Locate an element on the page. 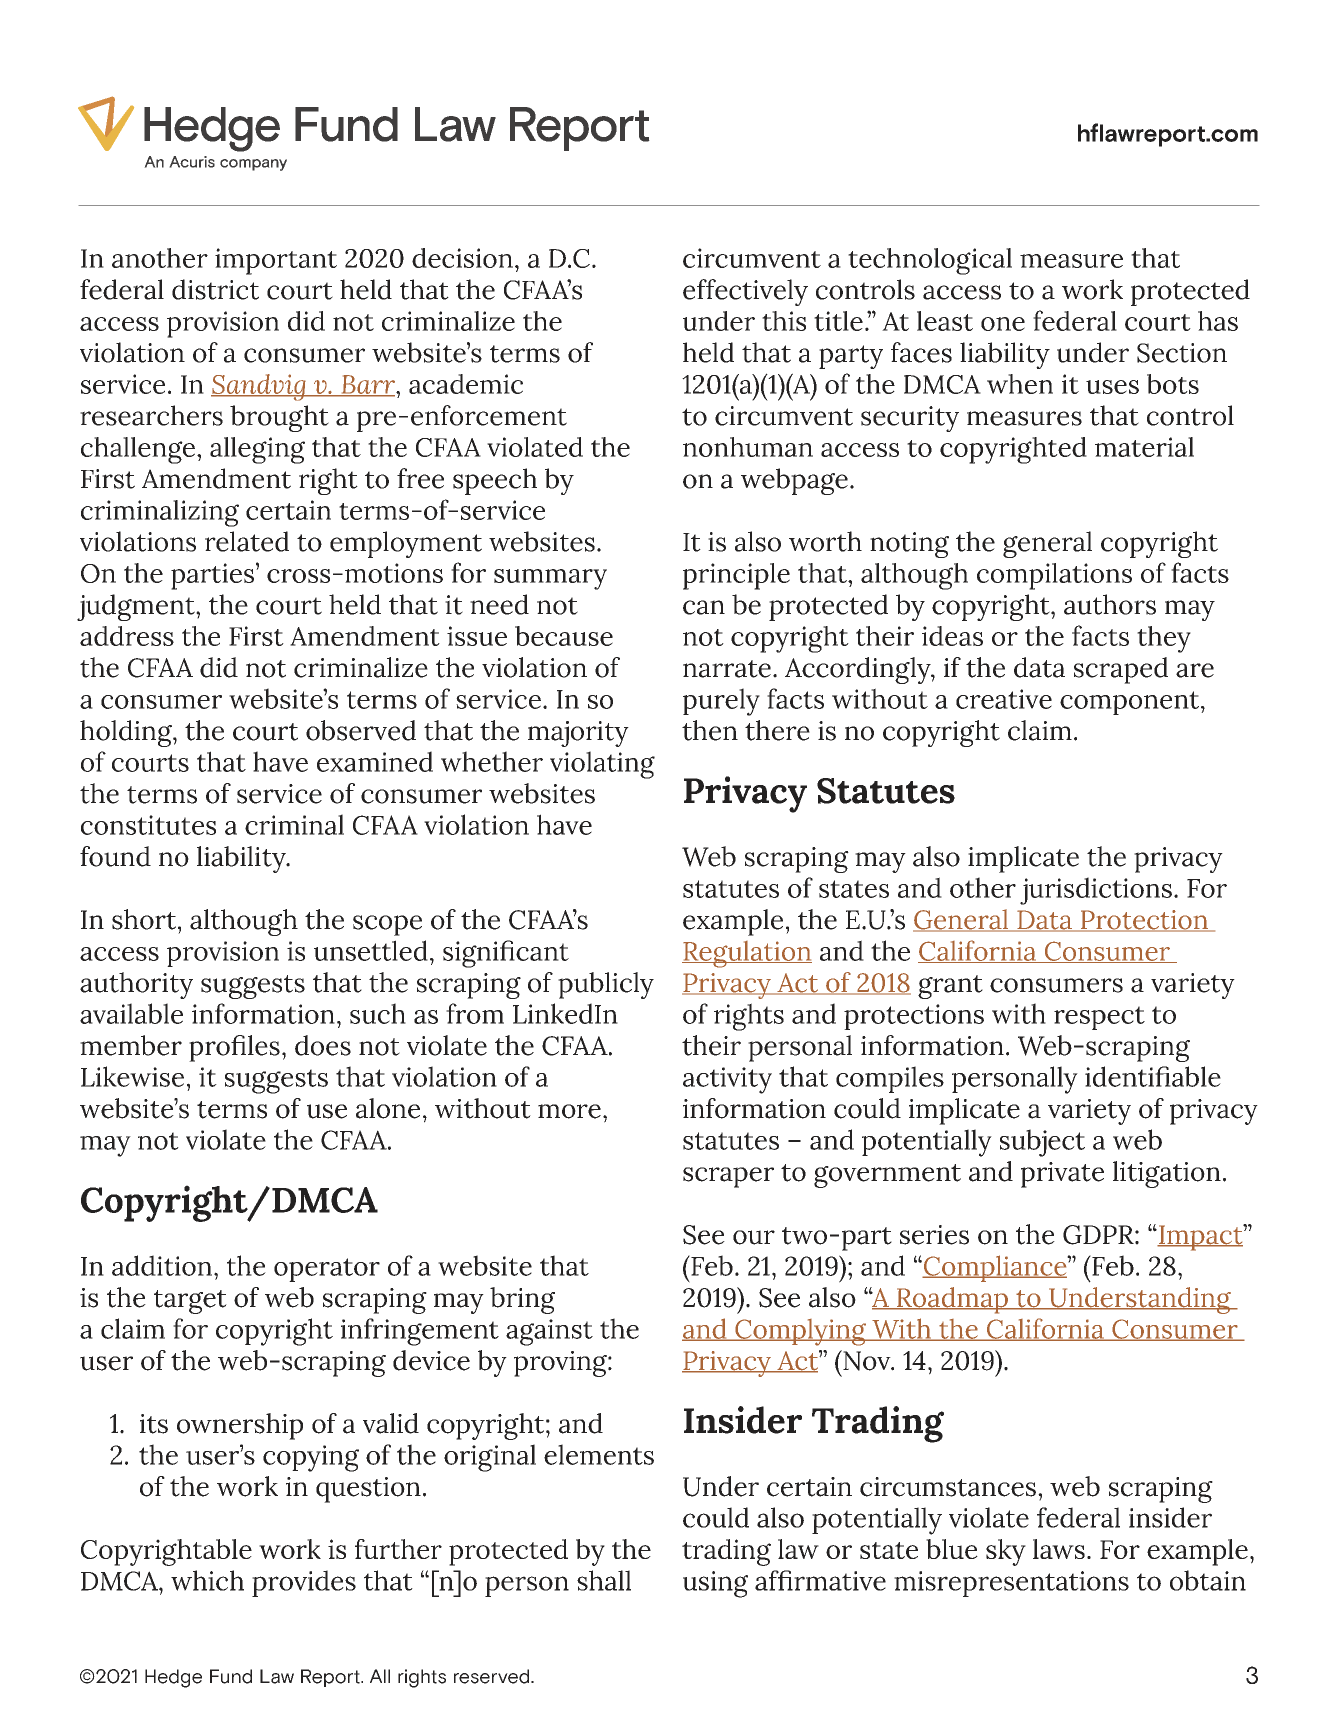 This document has height=1732, width=1338. Fund is located at coordinates (231, 1676).
